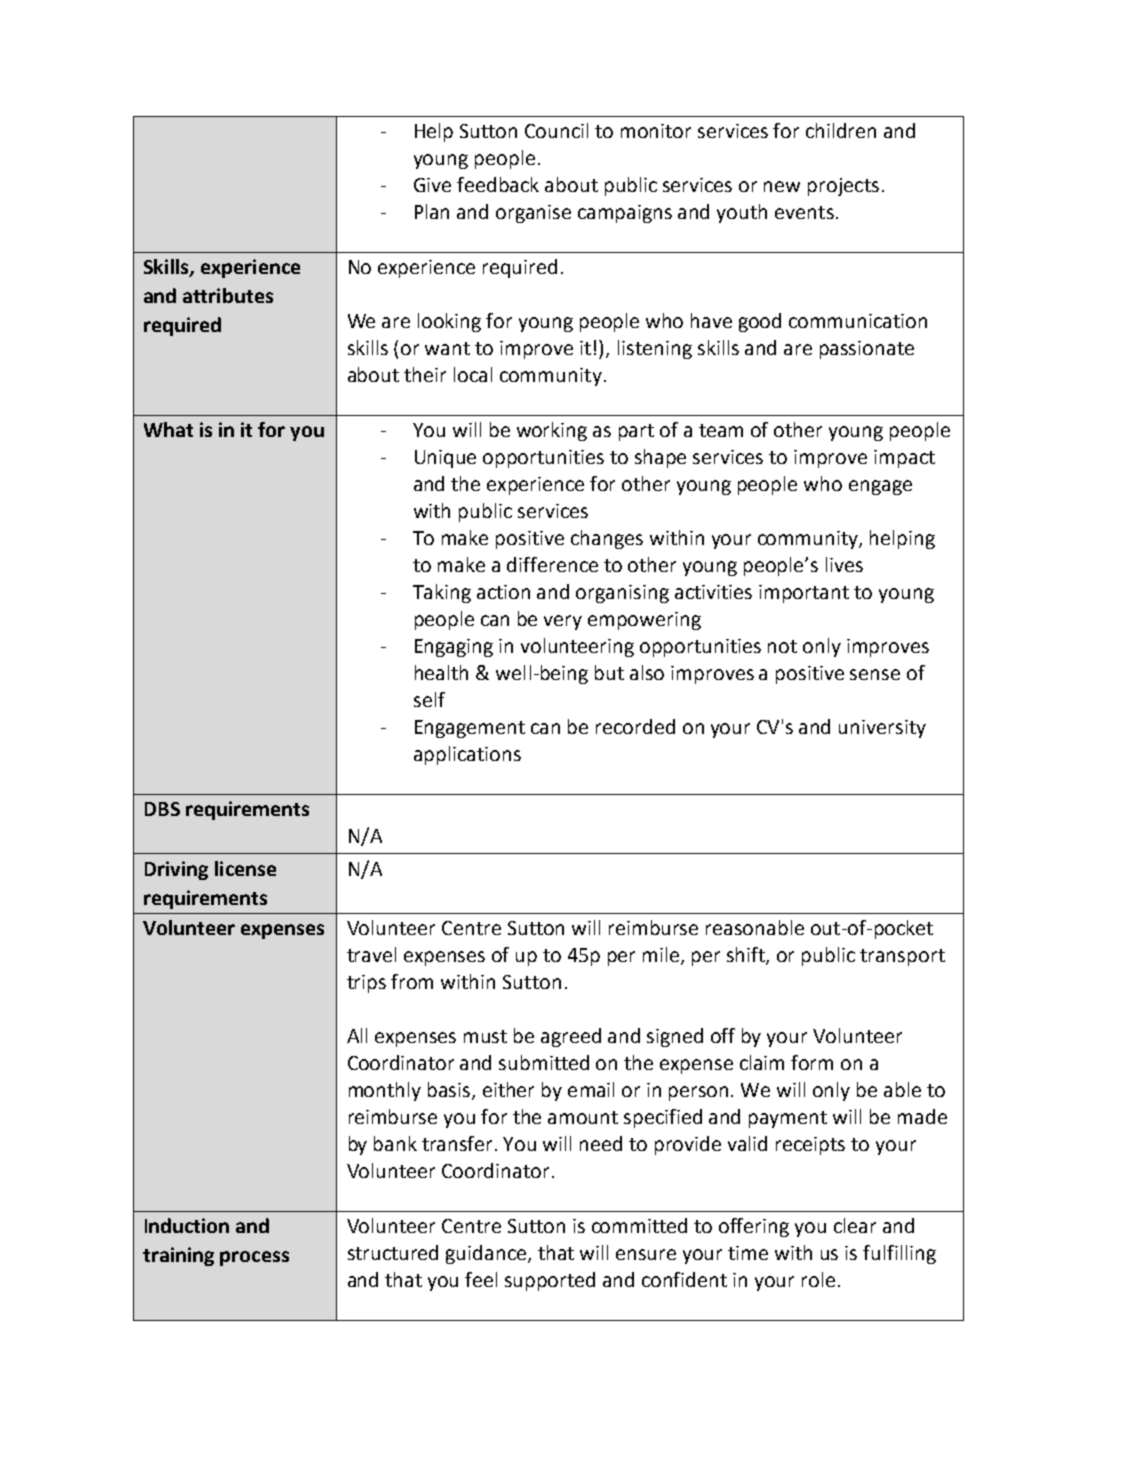  What do you see at coordinates (882, 729) in the screenshot?
I see `university` at bounding box center [882, 729].
